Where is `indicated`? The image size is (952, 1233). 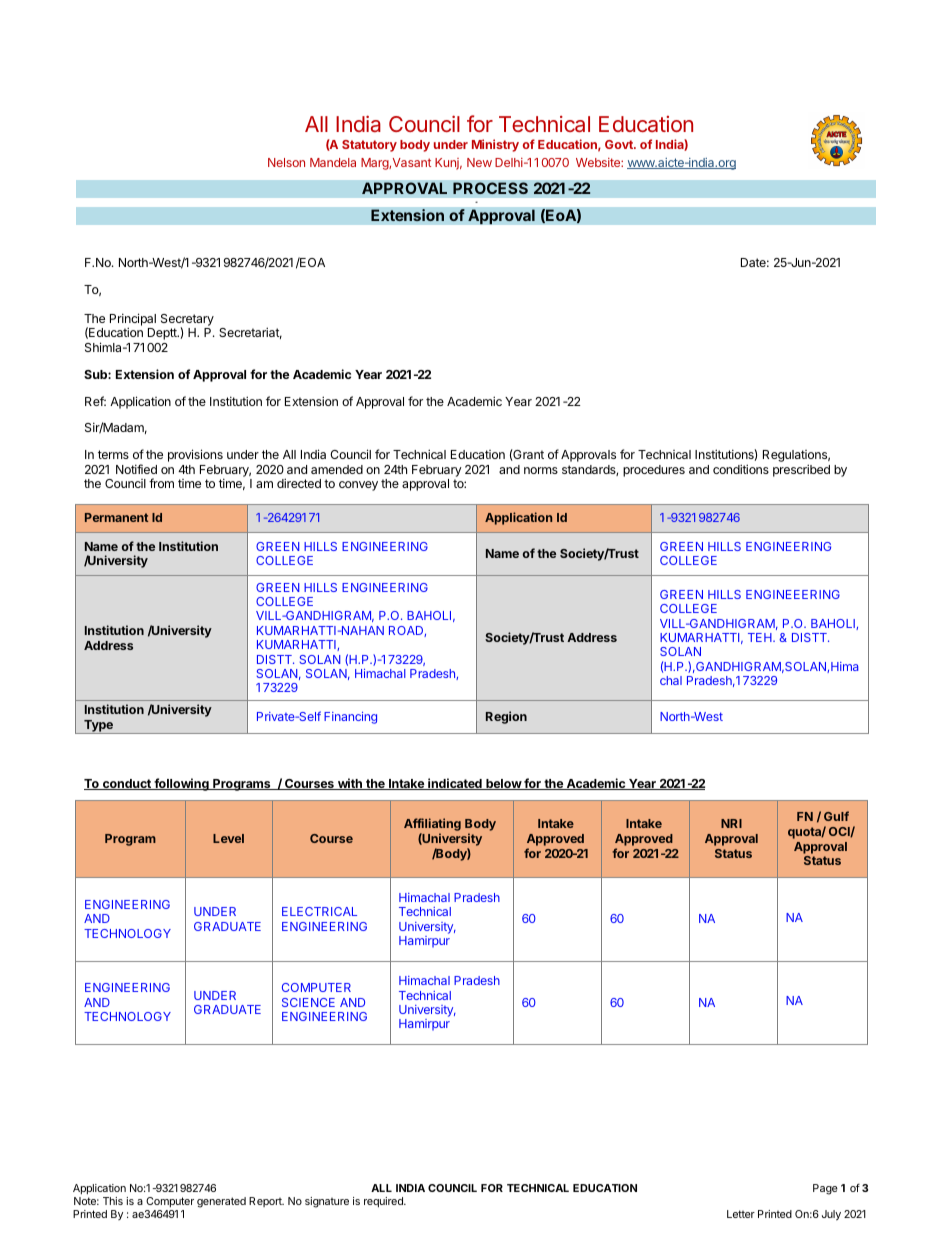
indicated is located at coordinates (455, 784).
